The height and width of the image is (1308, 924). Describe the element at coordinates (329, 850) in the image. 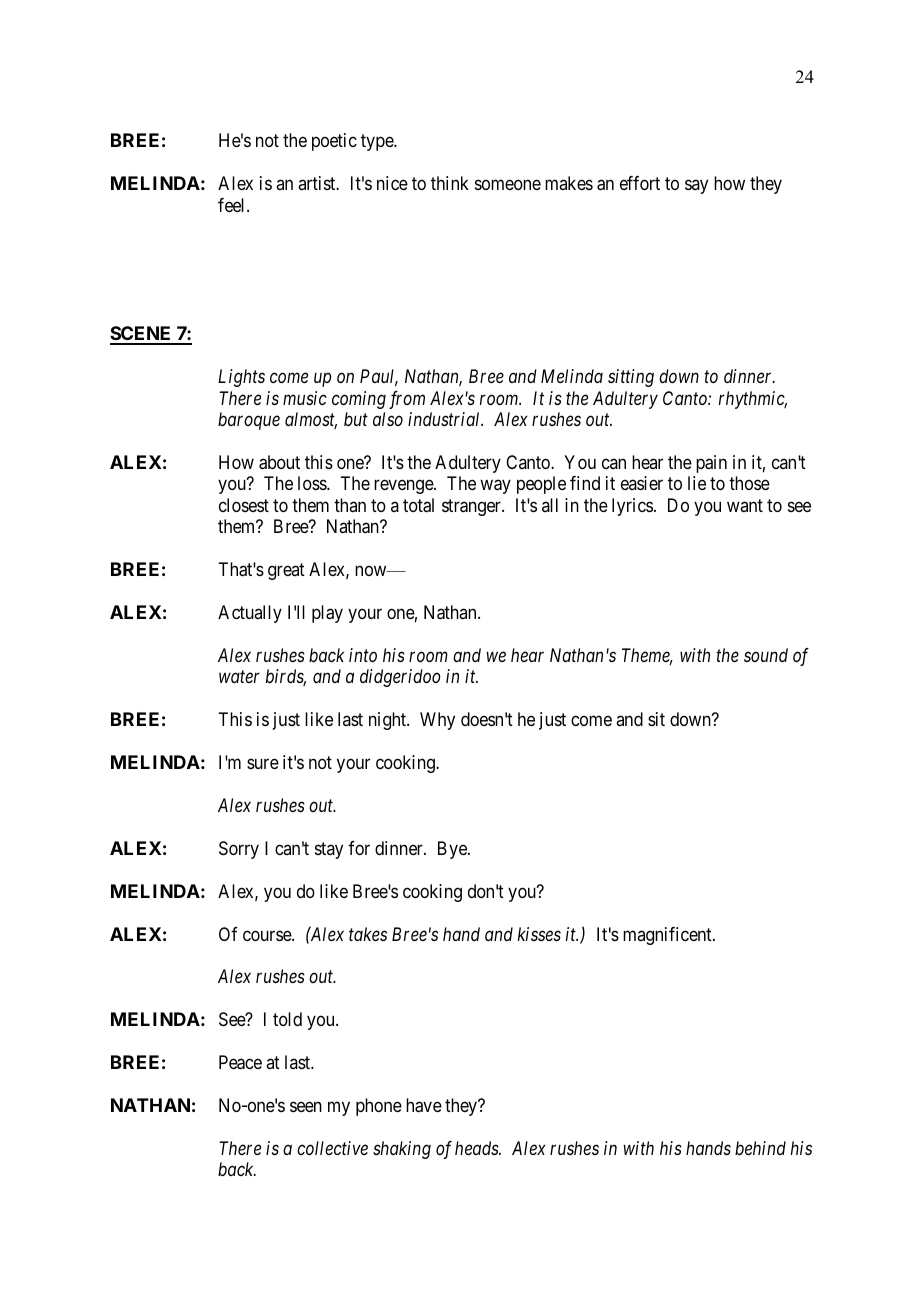

I see `stay` at that location.
